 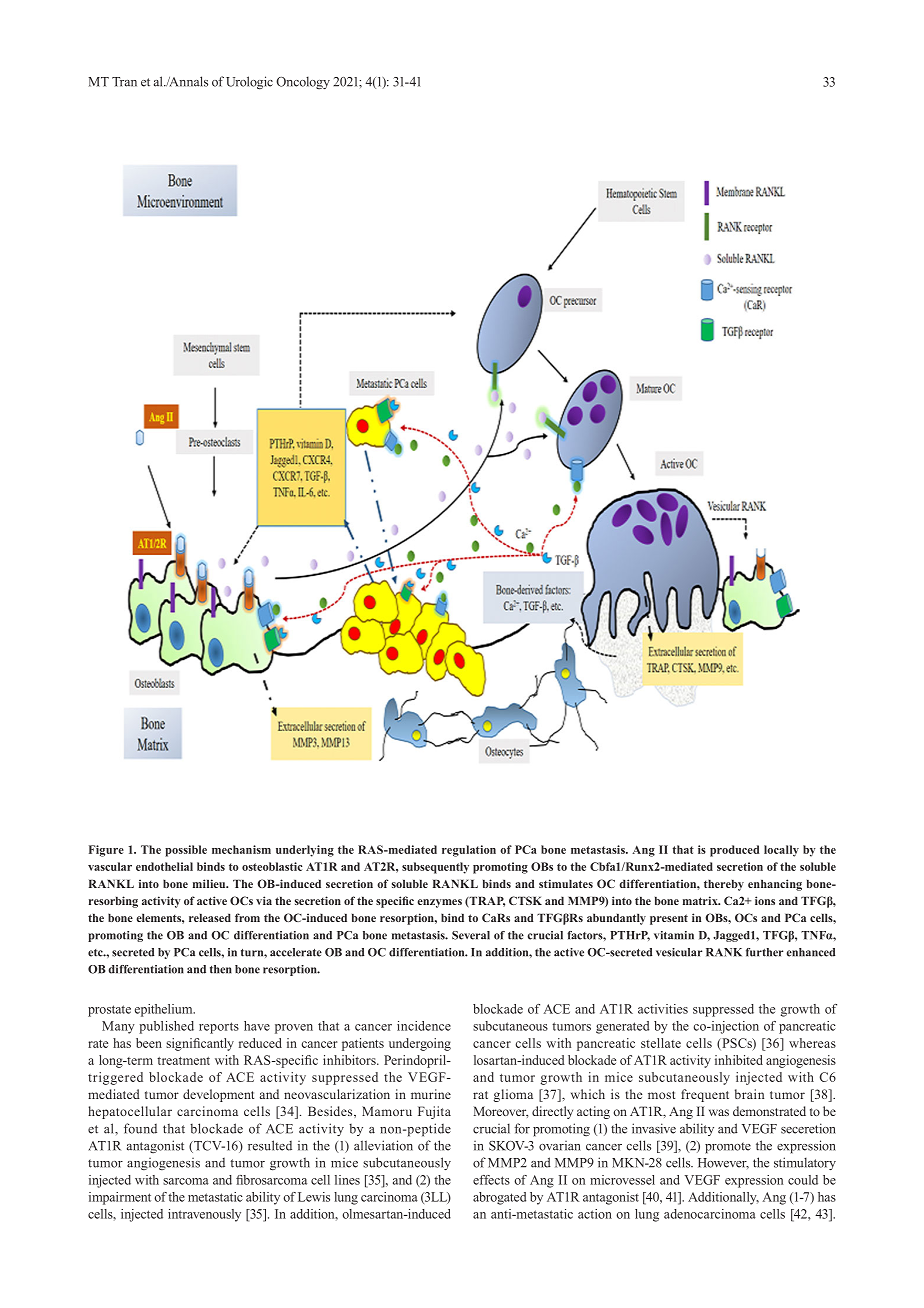 What do you see at coordinates (469, 851) in the document?
I see `regulation` at bounding box center [469, 851].
